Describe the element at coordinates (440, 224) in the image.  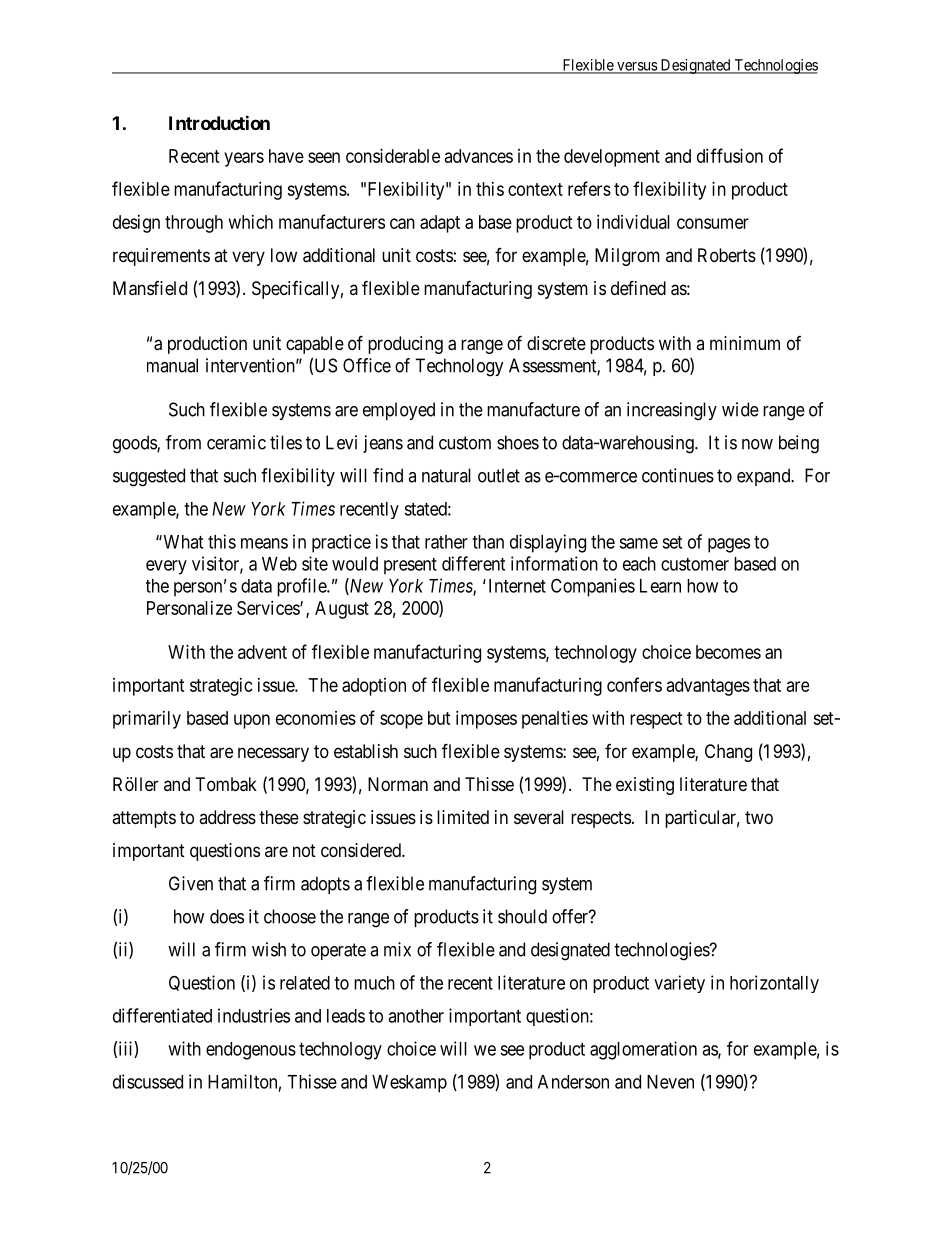
I see `adapt` at that location.
